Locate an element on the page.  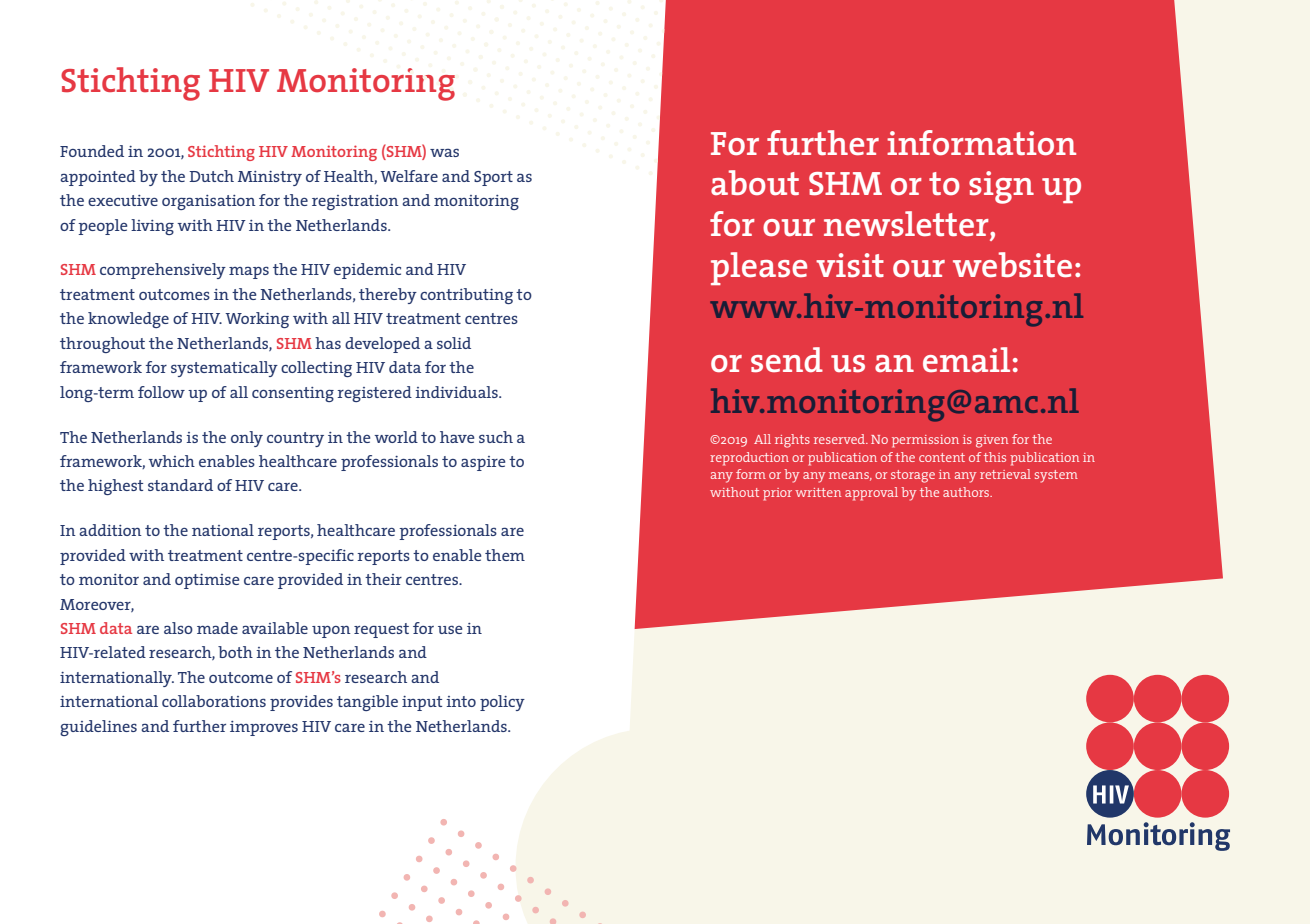
newsletter is located at coordinates (907, 223).
